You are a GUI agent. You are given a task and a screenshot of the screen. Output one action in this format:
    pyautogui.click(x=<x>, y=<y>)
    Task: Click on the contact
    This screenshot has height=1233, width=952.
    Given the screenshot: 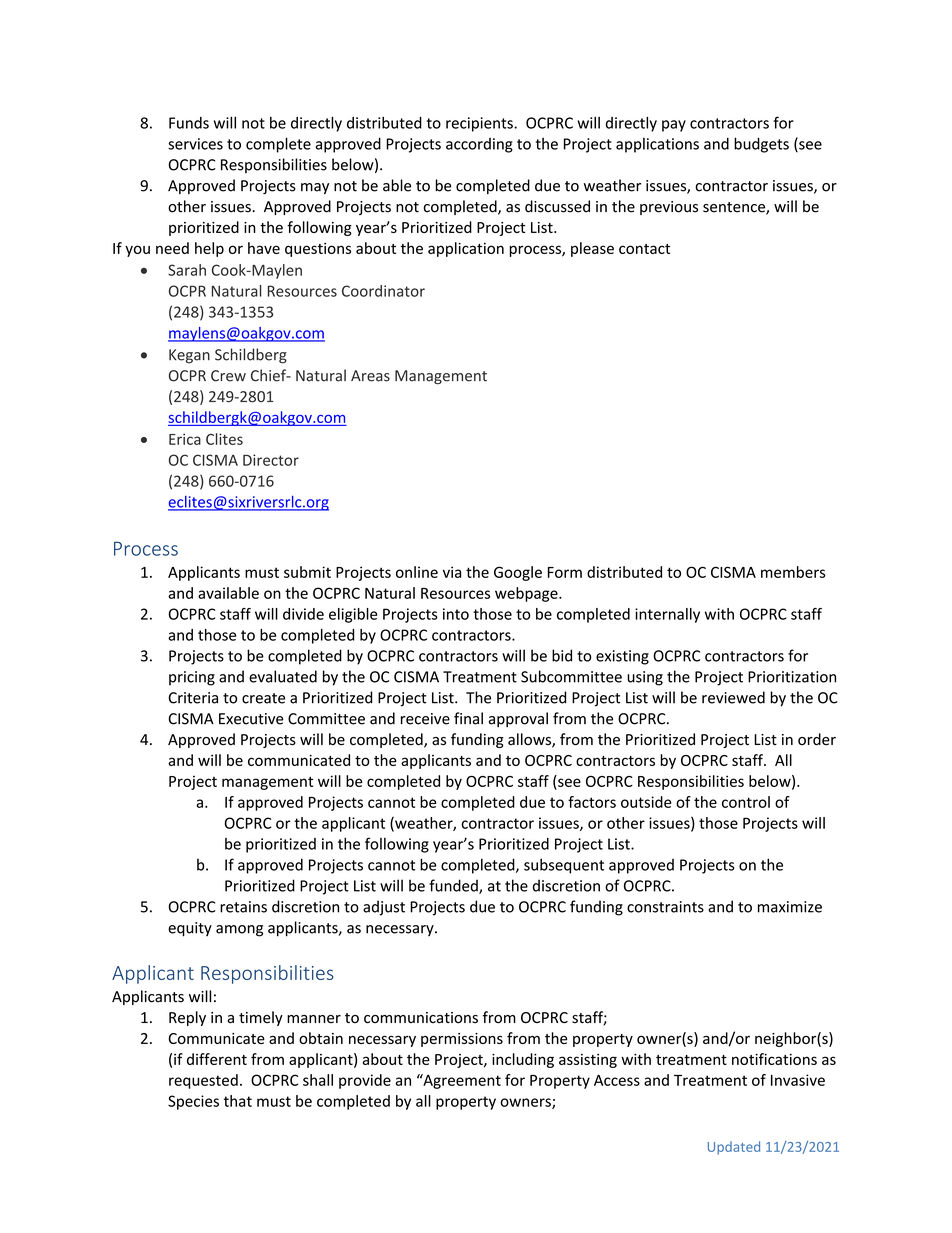 What is the action you would take?
    pyautogui.click(x=644, y=249)
